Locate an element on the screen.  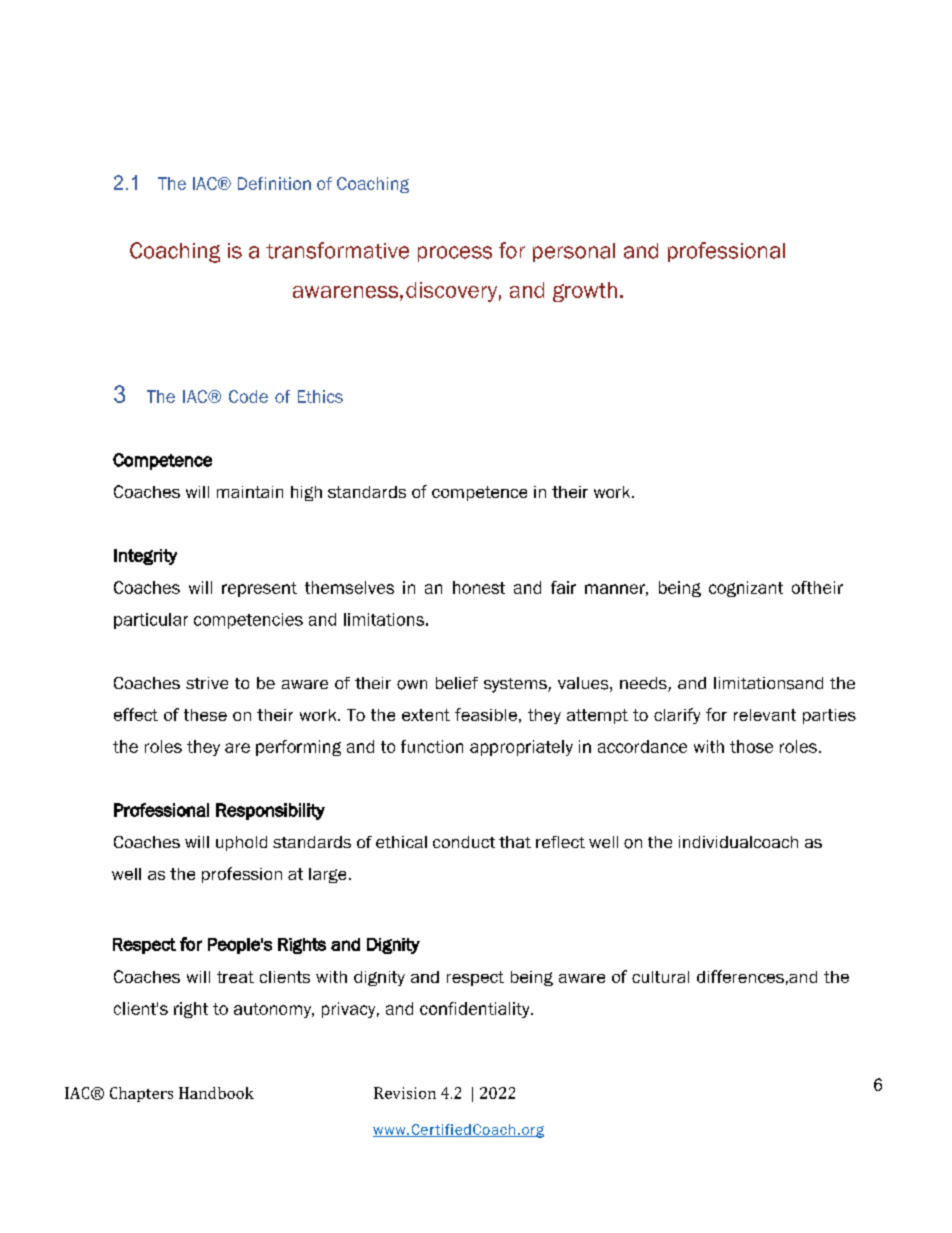
Definition is located at coordinates (274, 183).
